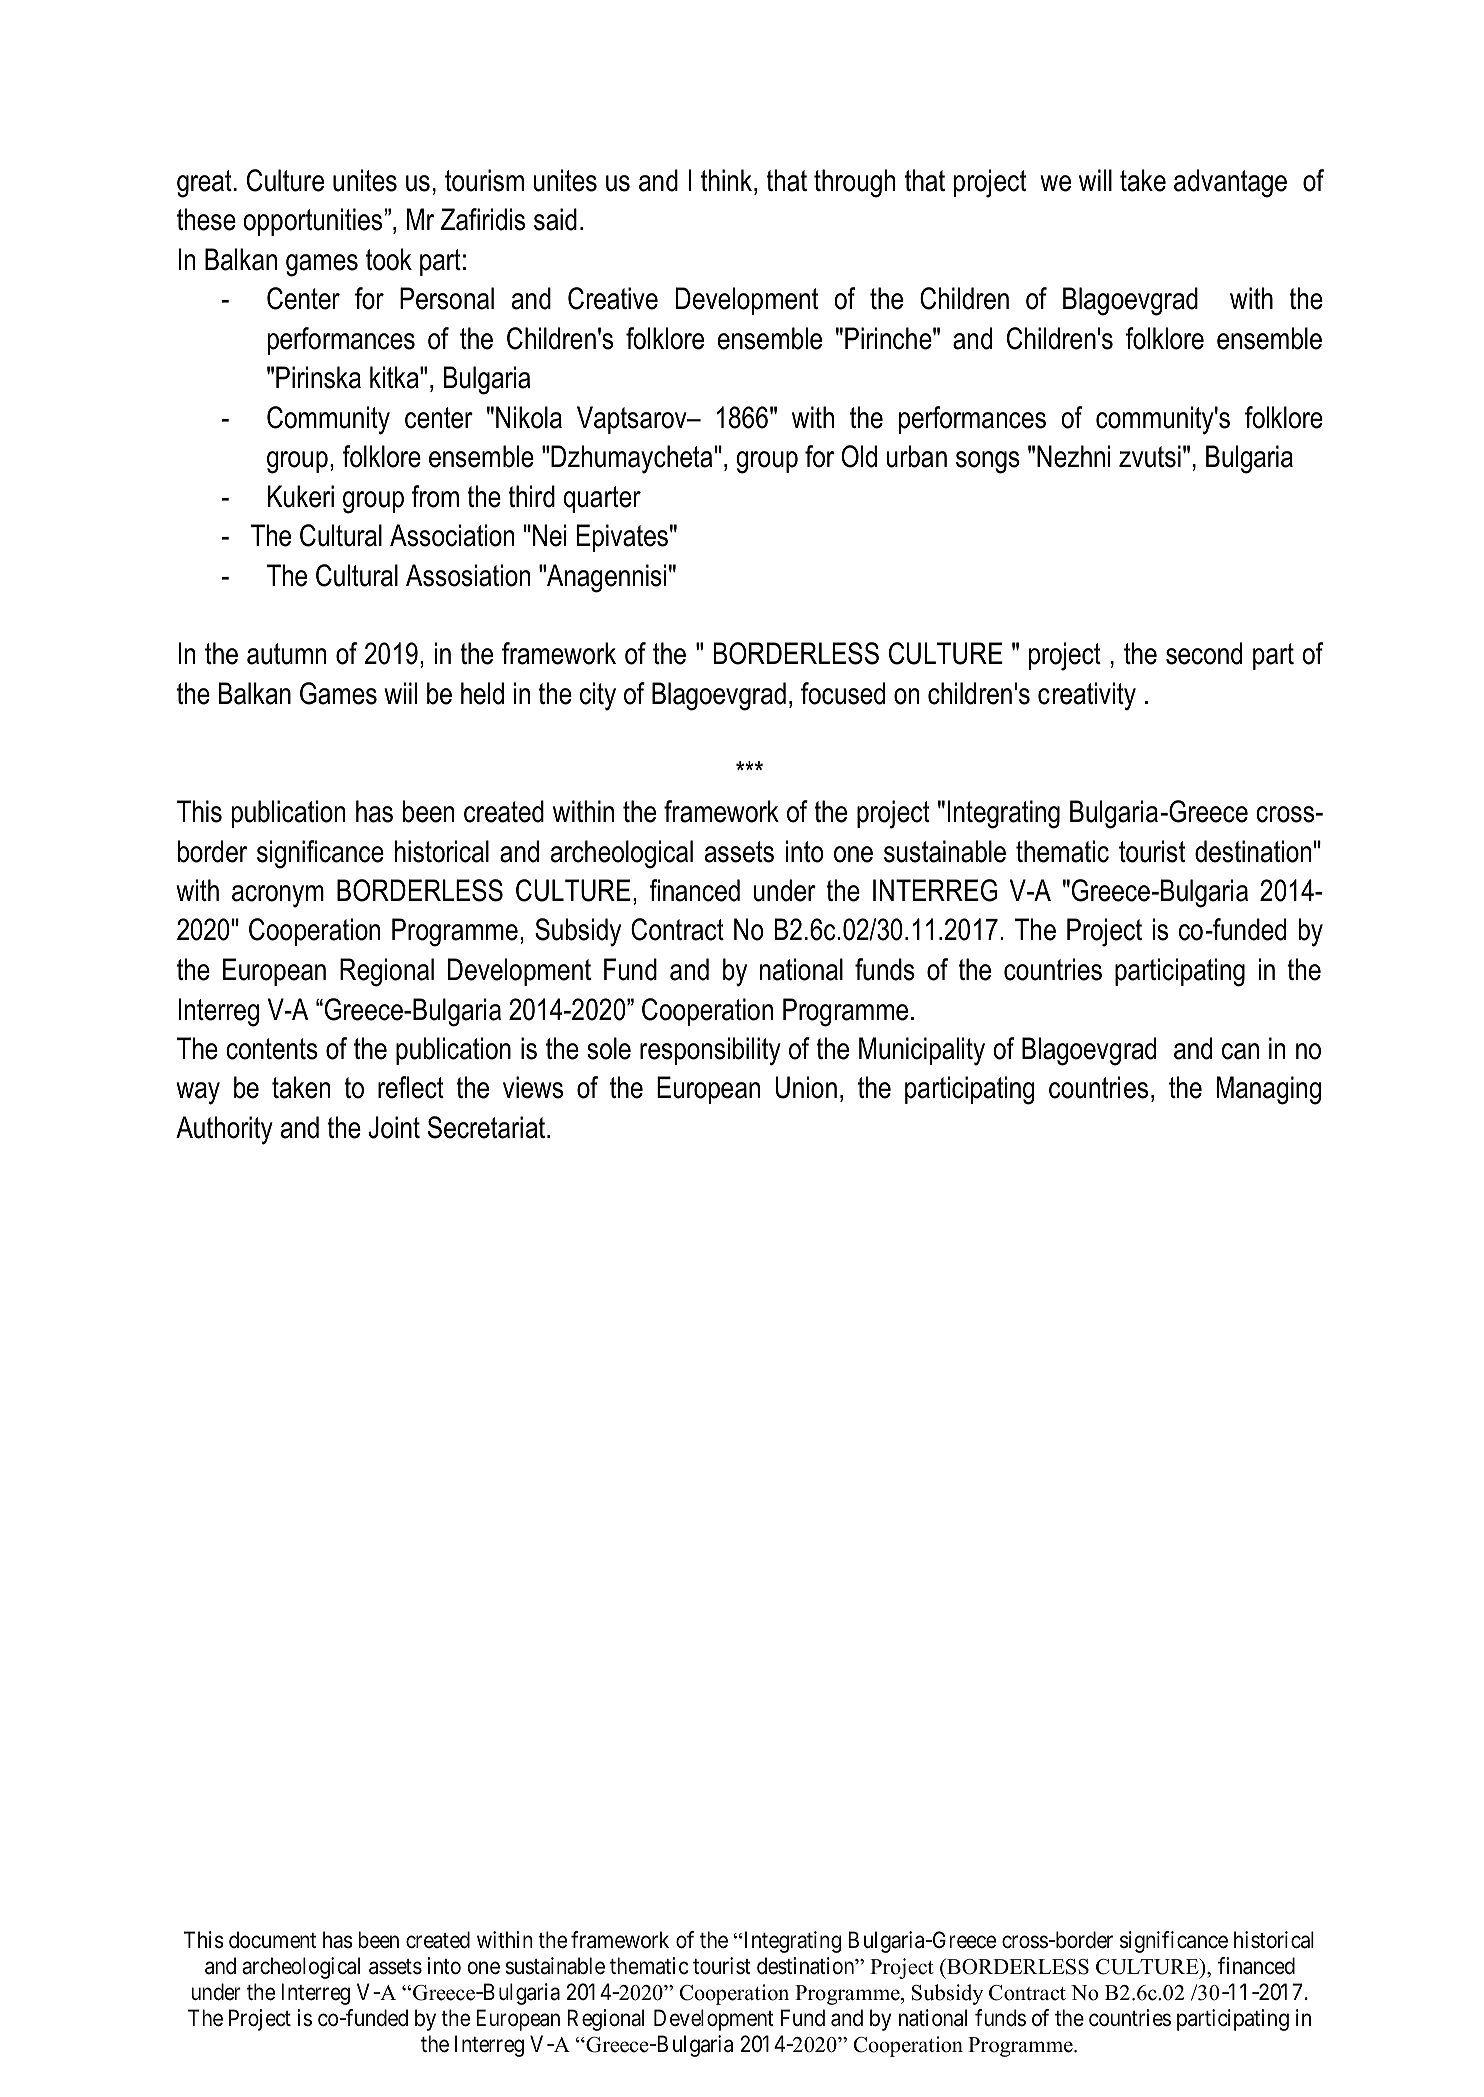 The image size is (1484, 2097). What do you see at coordinates (1095, 180) in the image?
I see `will` at bounding box center [1095, 180].
